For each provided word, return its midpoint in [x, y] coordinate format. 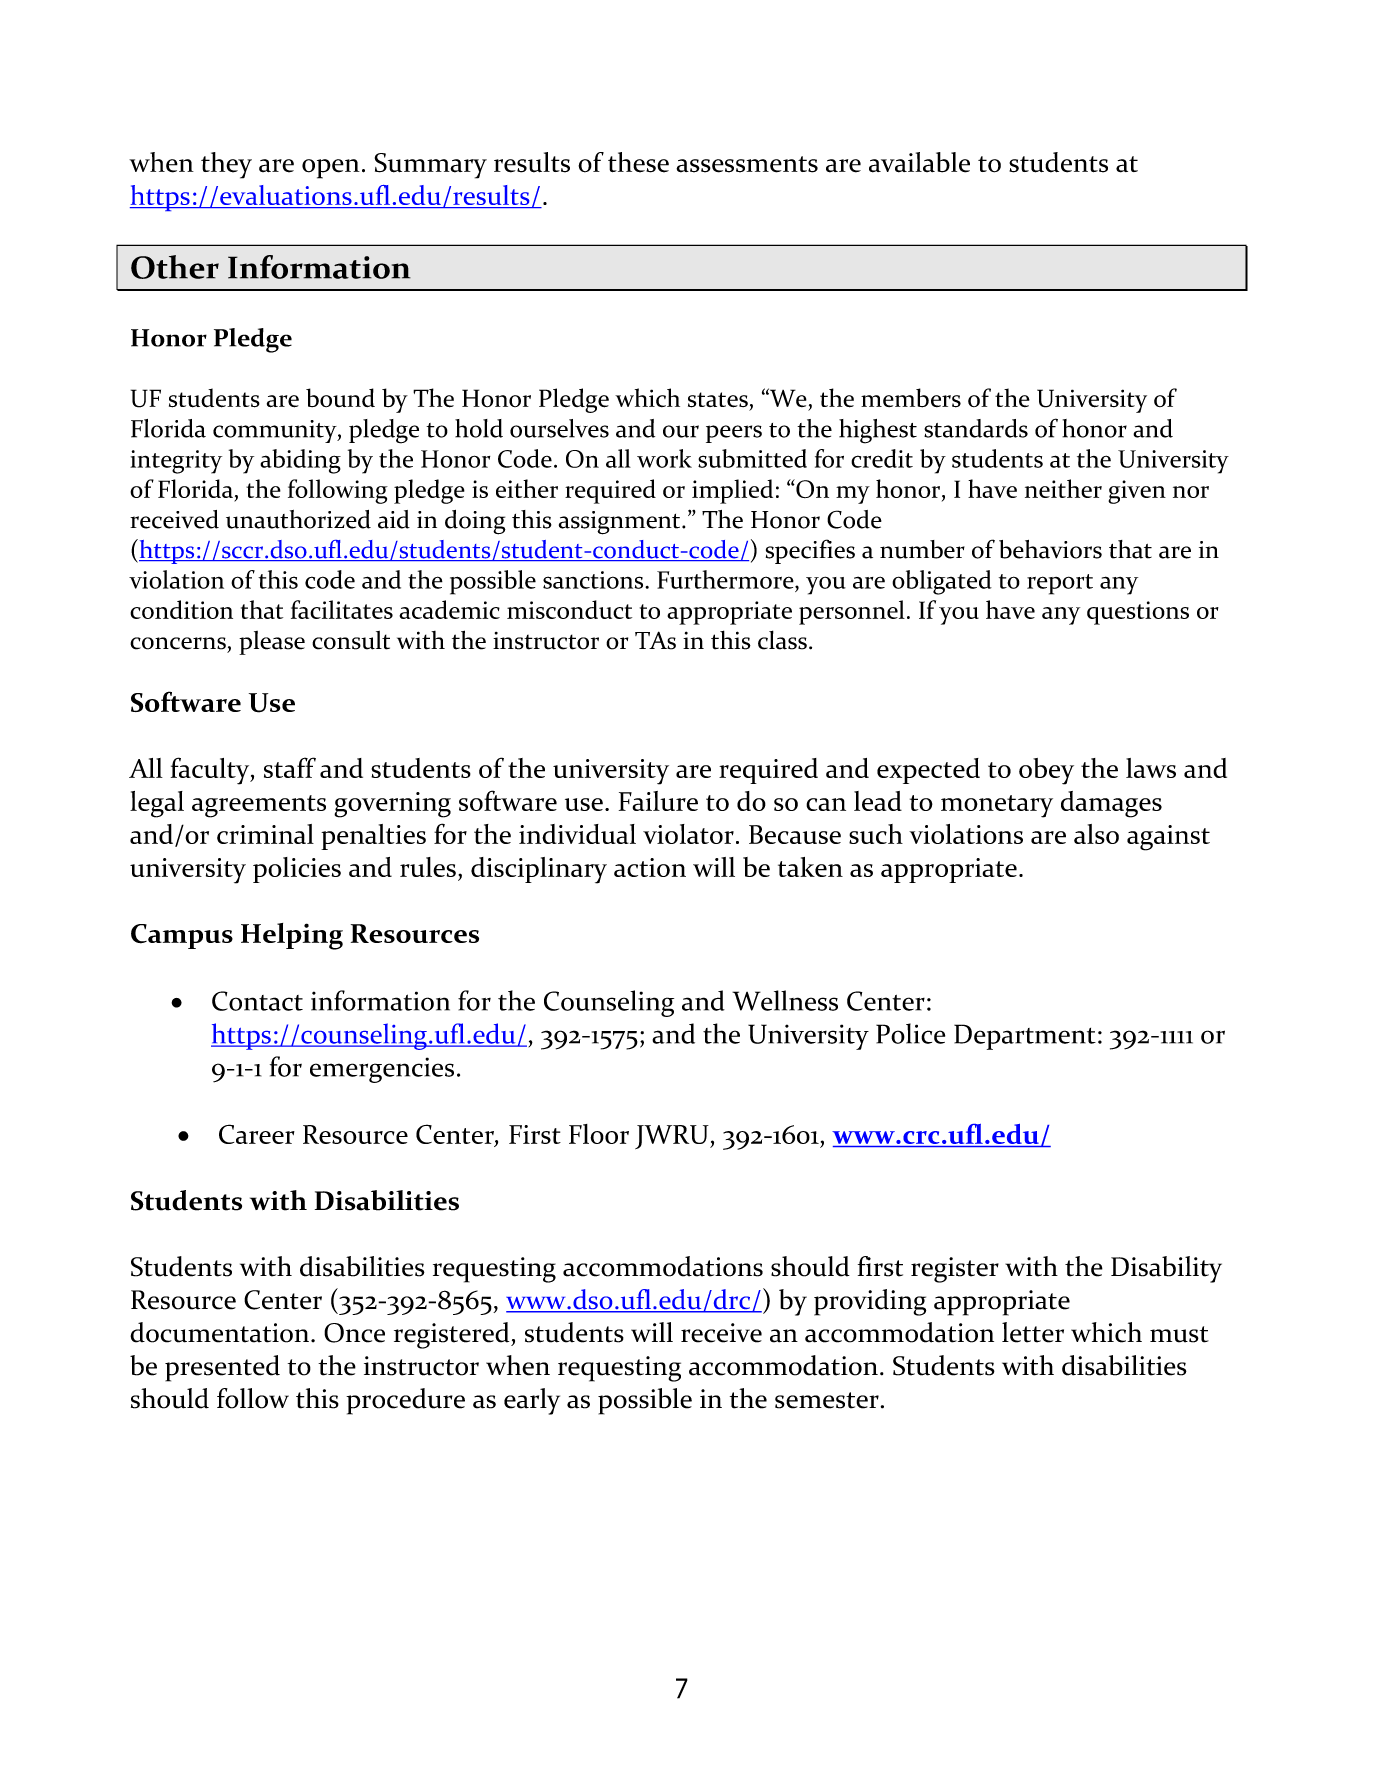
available [919, 162]
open [331, 169]
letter [1033, 1332]
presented [222, 1368]
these [638, 162]
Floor [599, 1134]
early [532, 1401]
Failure [658, 801]
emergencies [382, 1070]
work [664, 458]
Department [1025, 1037]
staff [290, 767]
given [1137, 492]
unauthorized [298, 519]
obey [1046, 771]
